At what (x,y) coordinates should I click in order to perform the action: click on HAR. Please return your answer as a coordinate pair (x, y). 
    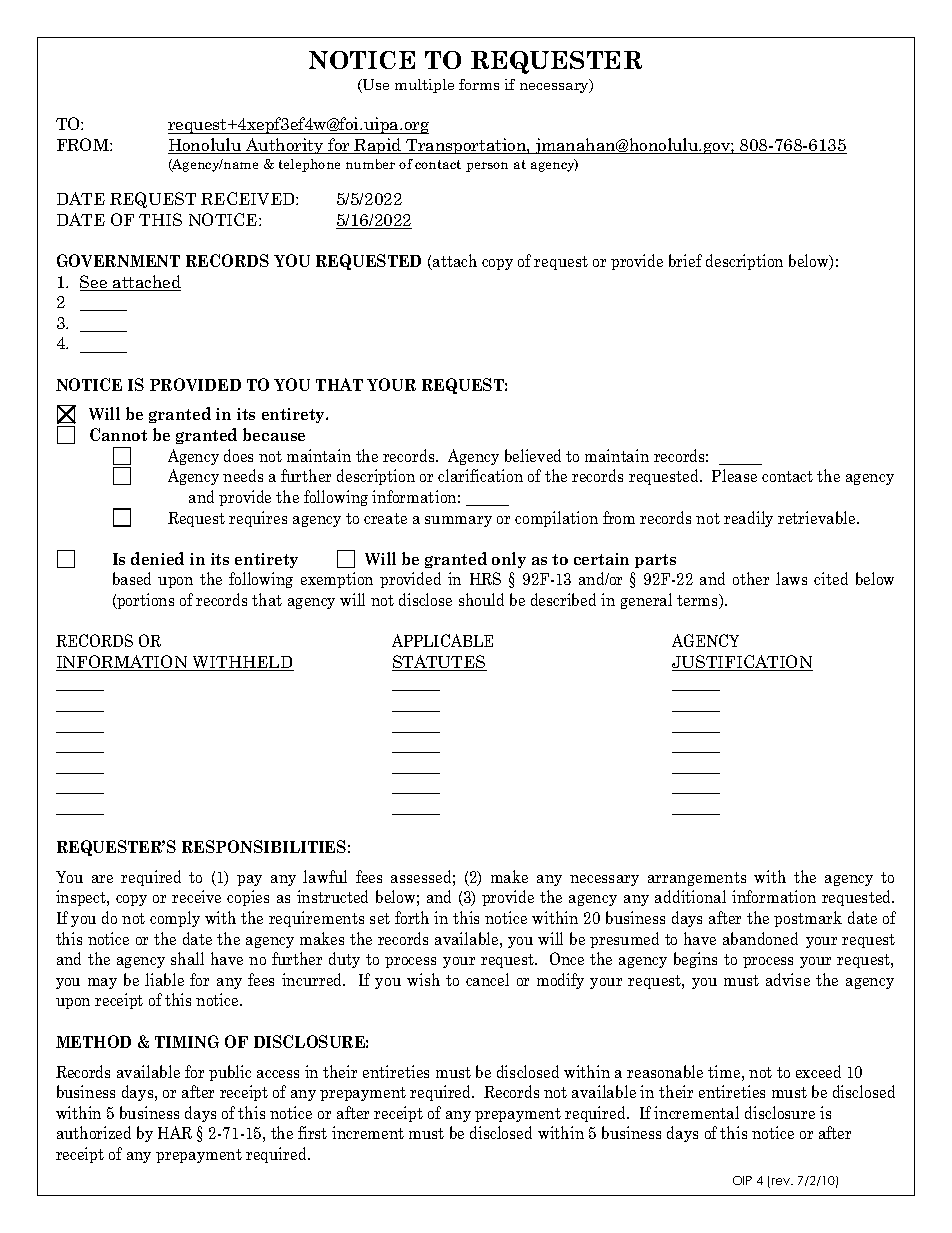
    Looking at the image, I should click on (175, 1132).
